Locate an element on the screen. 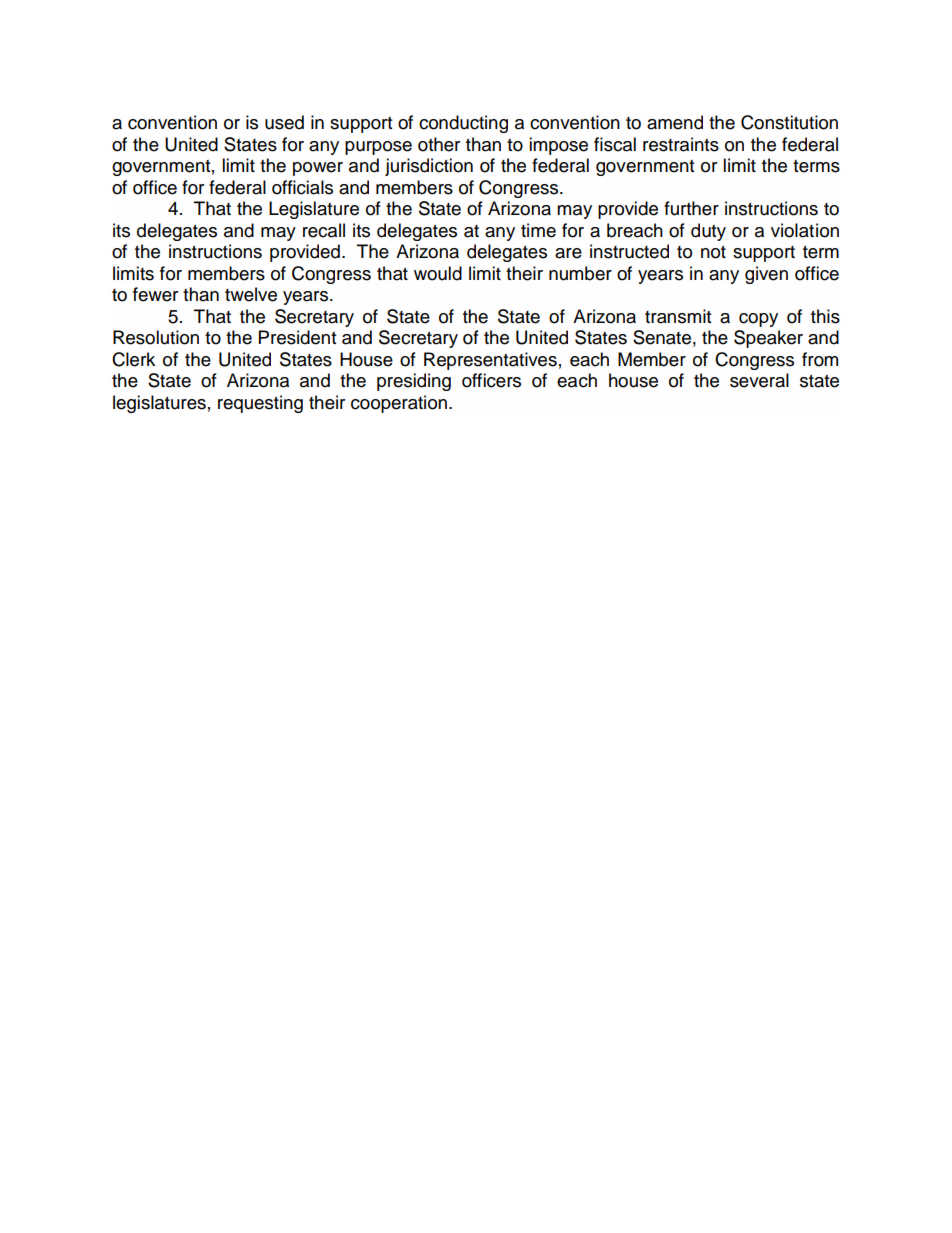  cooperation is located at coordinates (399, 404).
